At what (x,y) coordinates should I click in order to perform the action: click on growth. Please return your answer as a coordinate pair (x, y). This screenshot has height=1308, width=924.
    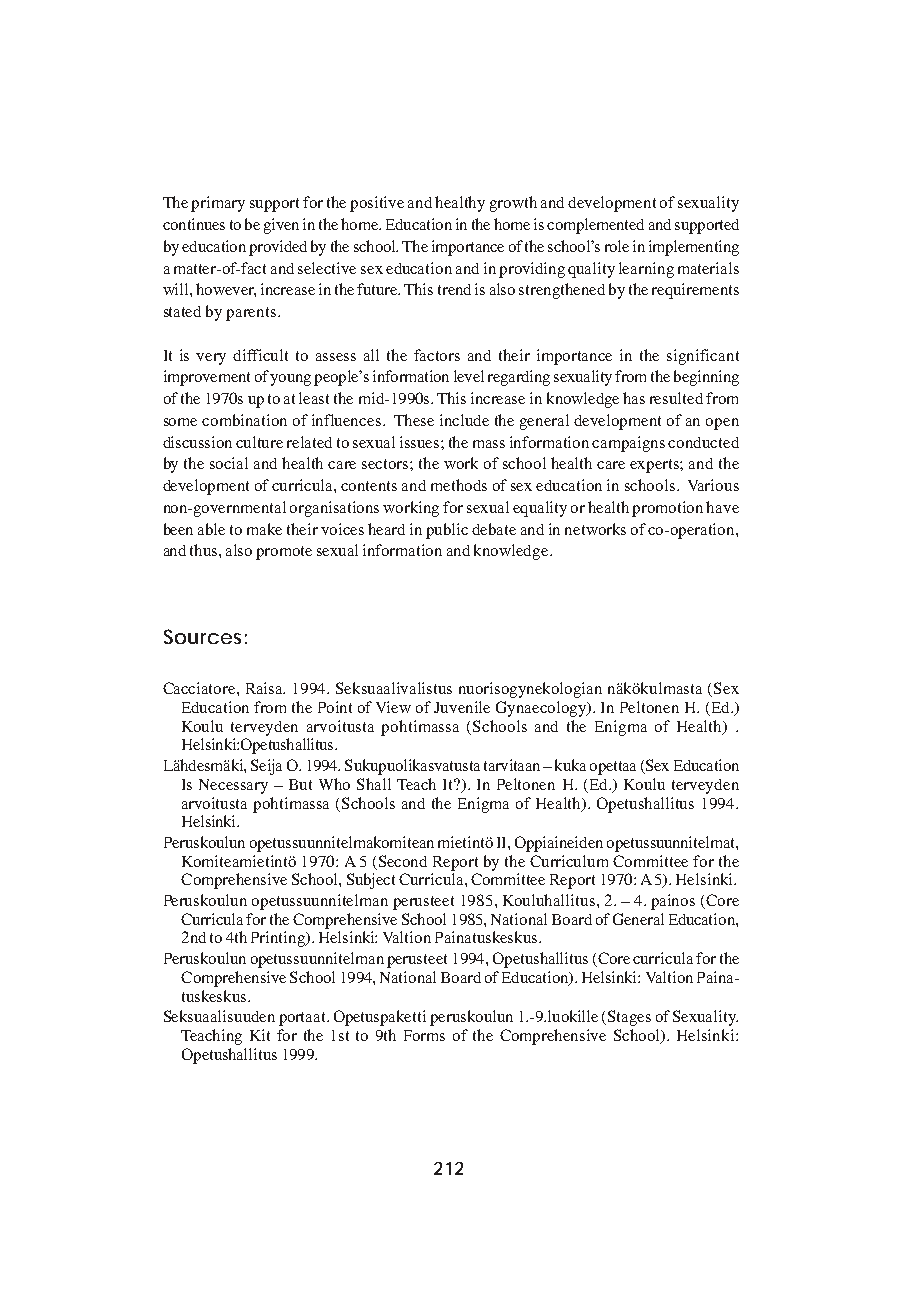
    Looking at the image, I should click on (513, 204).
